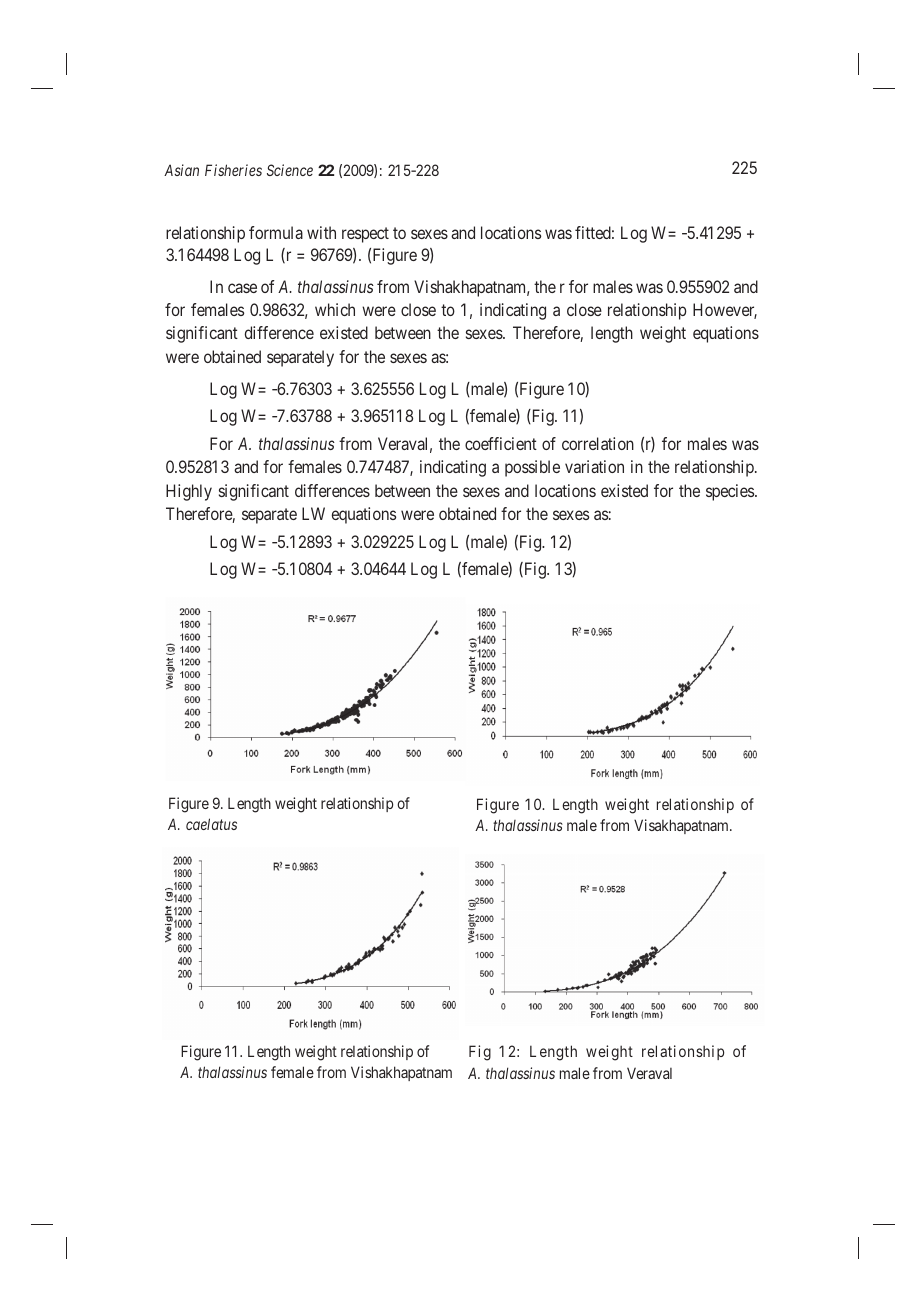  Describe the element at coordinates (598, 443) in the document. I see `correlation` at that location.
